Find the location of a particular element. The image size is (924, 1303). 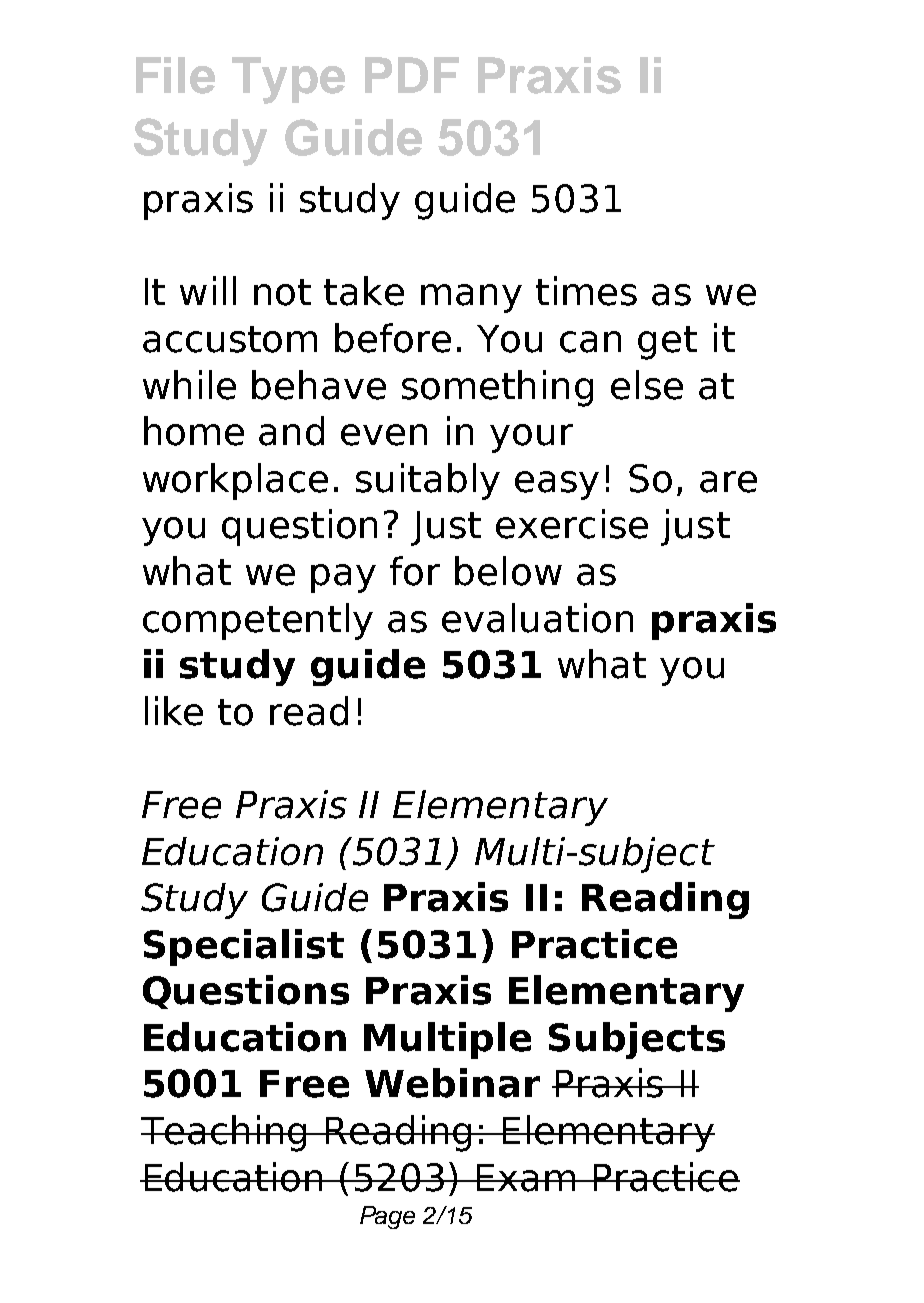

Type is located at coordinates (288, 80).
